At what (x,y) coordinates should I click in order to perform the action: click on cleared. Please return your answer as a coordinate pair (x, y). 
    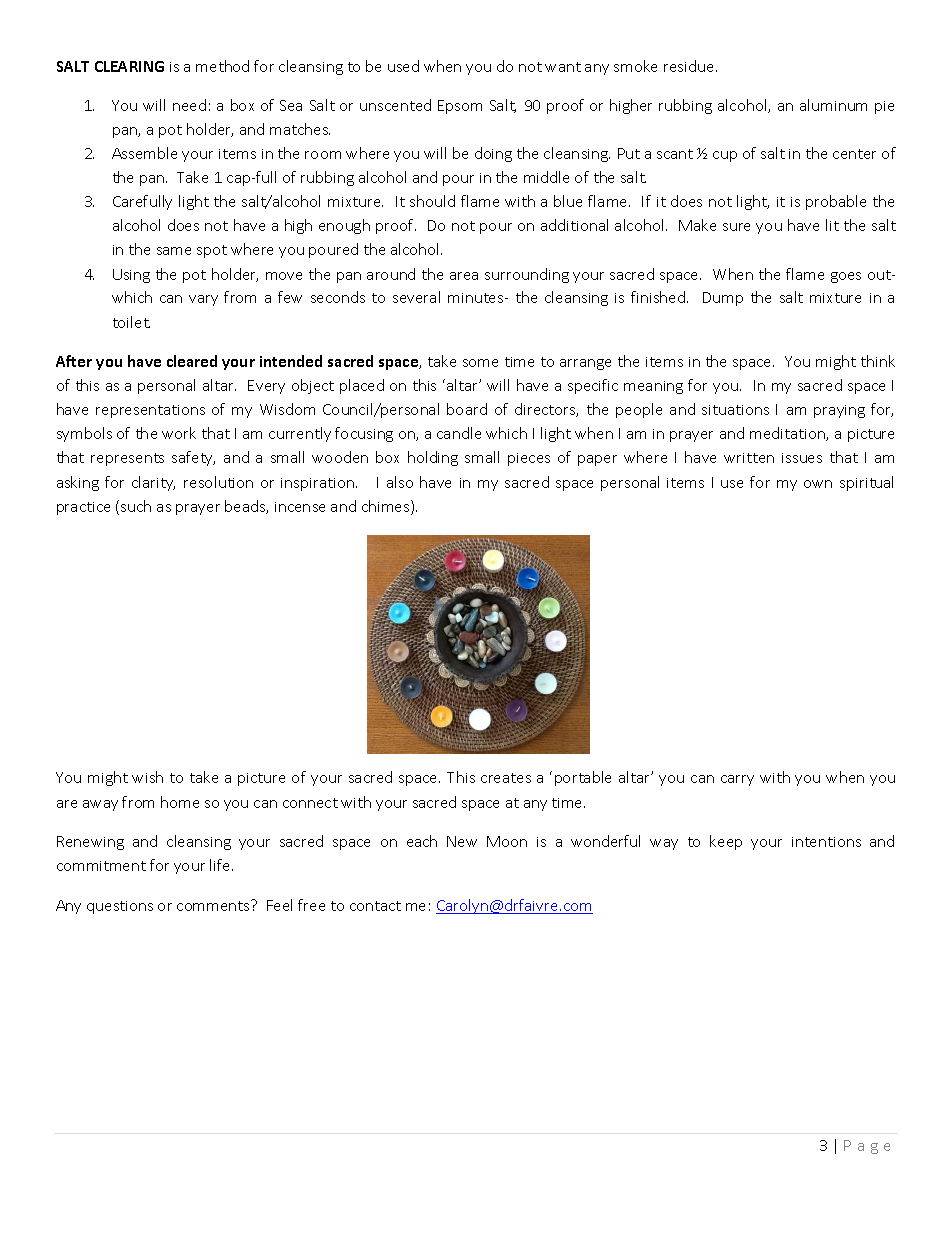
    Looking at the image, I should click on (192, 361).
